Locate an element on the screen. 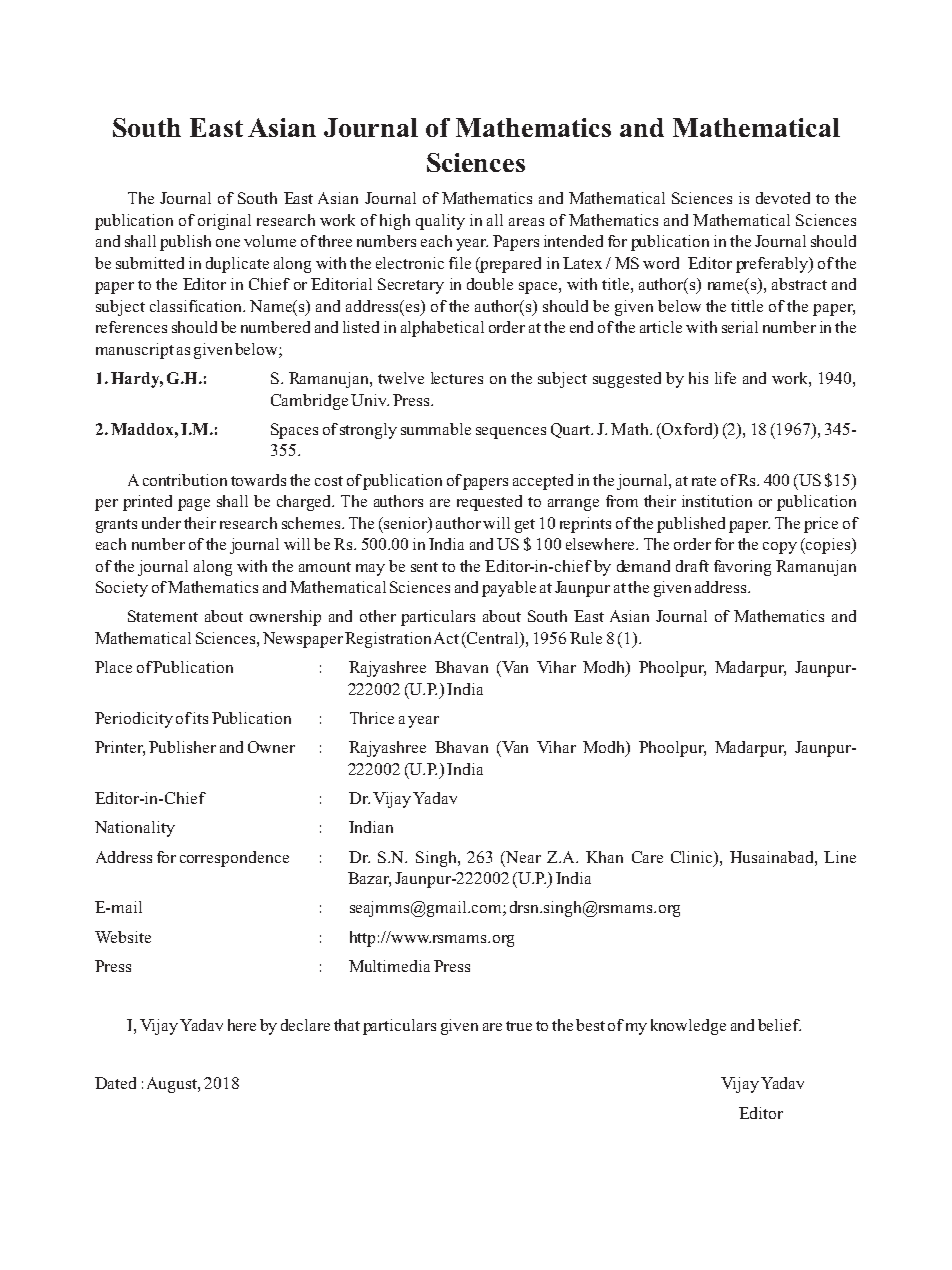 The height and width of the screenshot is (1270, 952). towards is located at coordinates (258, 480).
